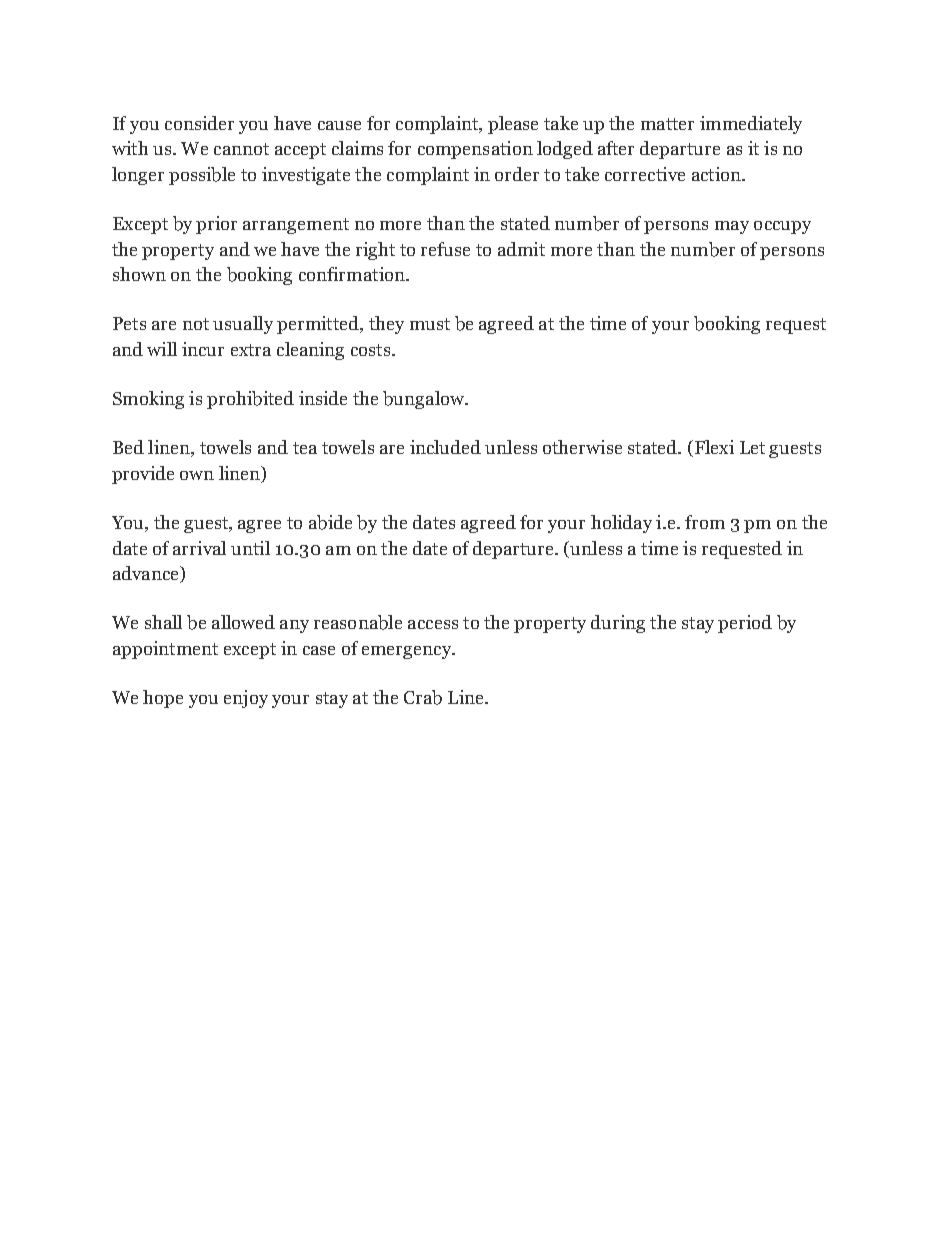 The image size is (952, 1233). I want to click on cannot, so click(241, 149).
